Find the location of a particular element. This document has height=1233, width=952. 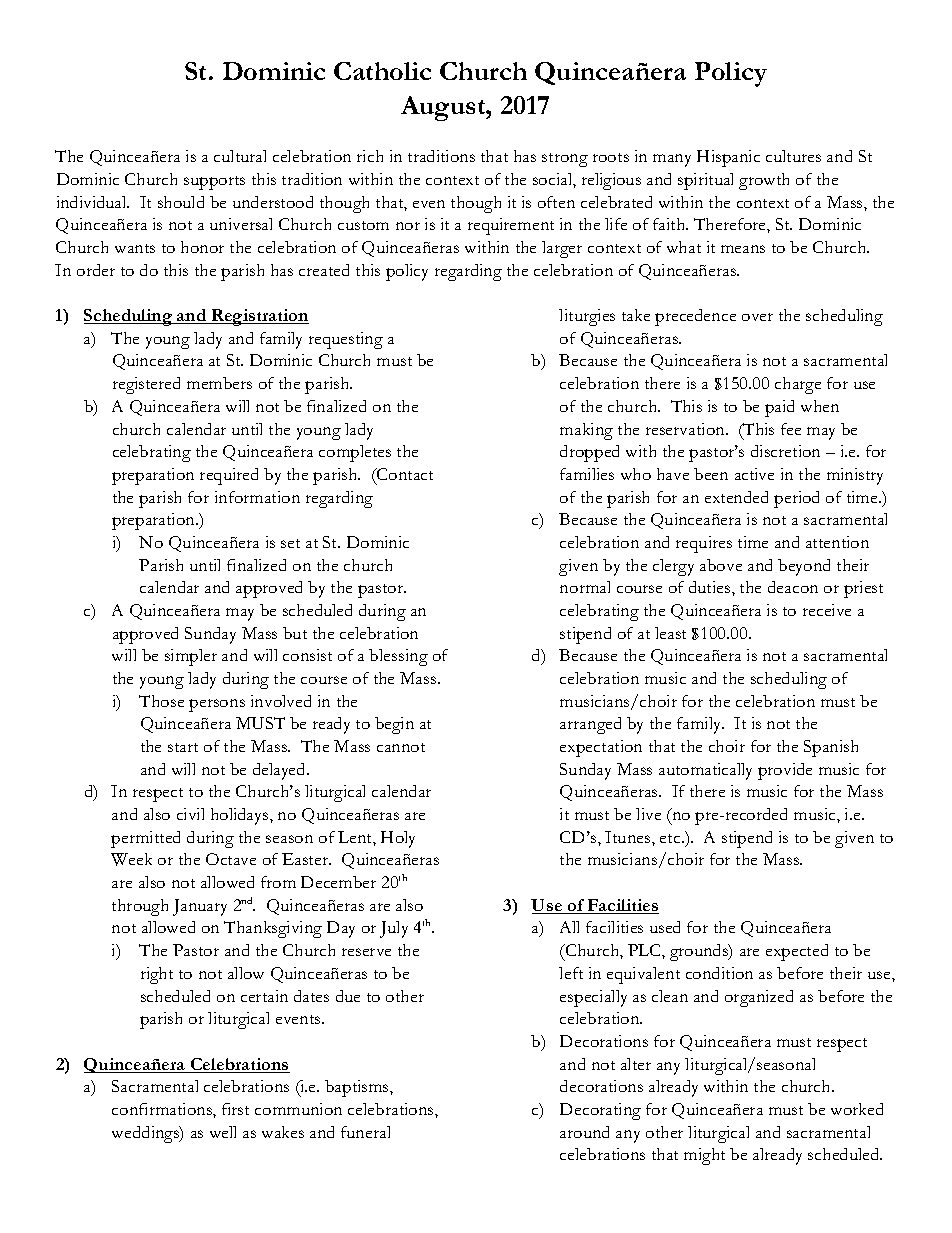

Catholic is located at coordinates (382, 71).
